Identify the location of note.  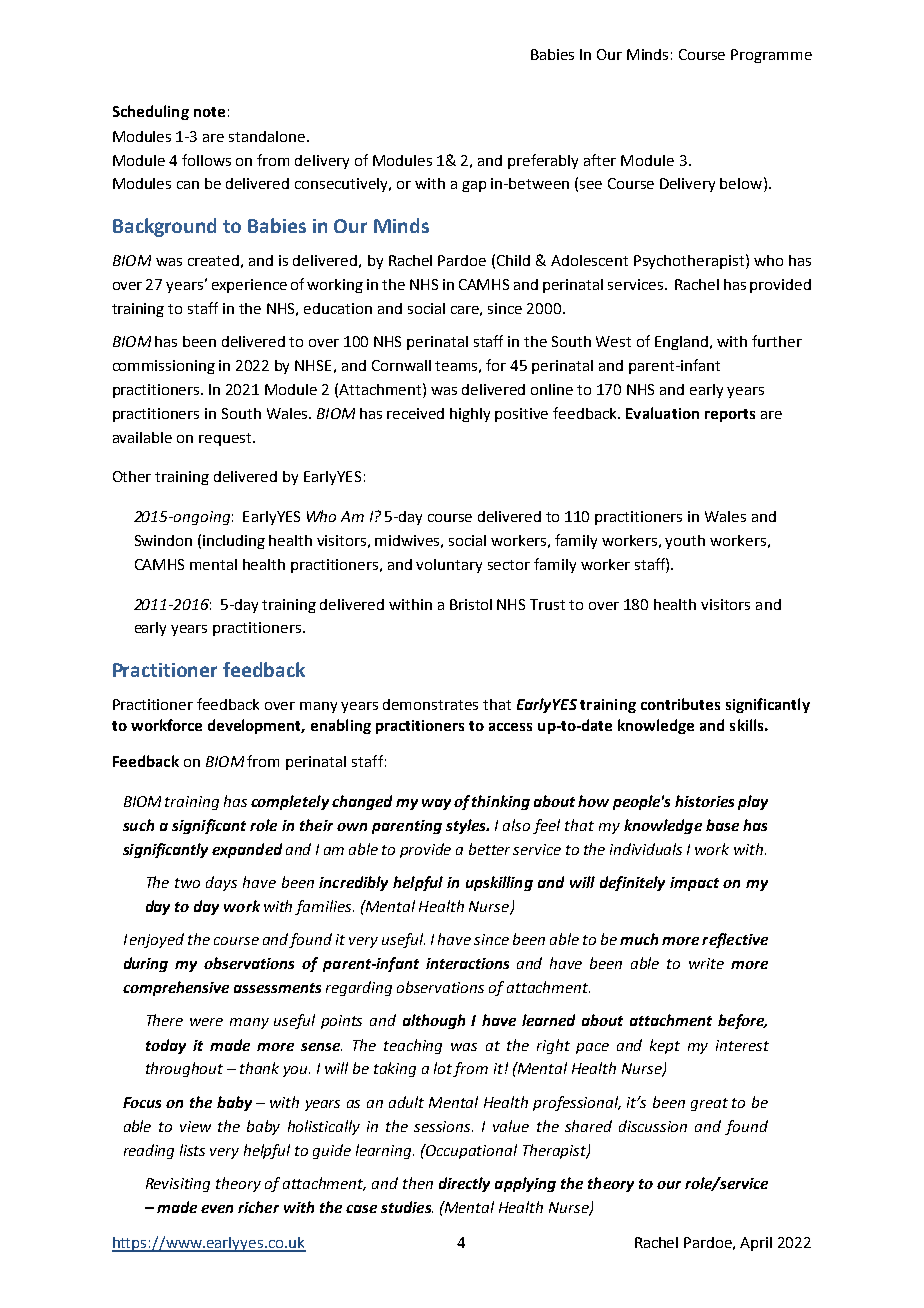
(209, 112).
